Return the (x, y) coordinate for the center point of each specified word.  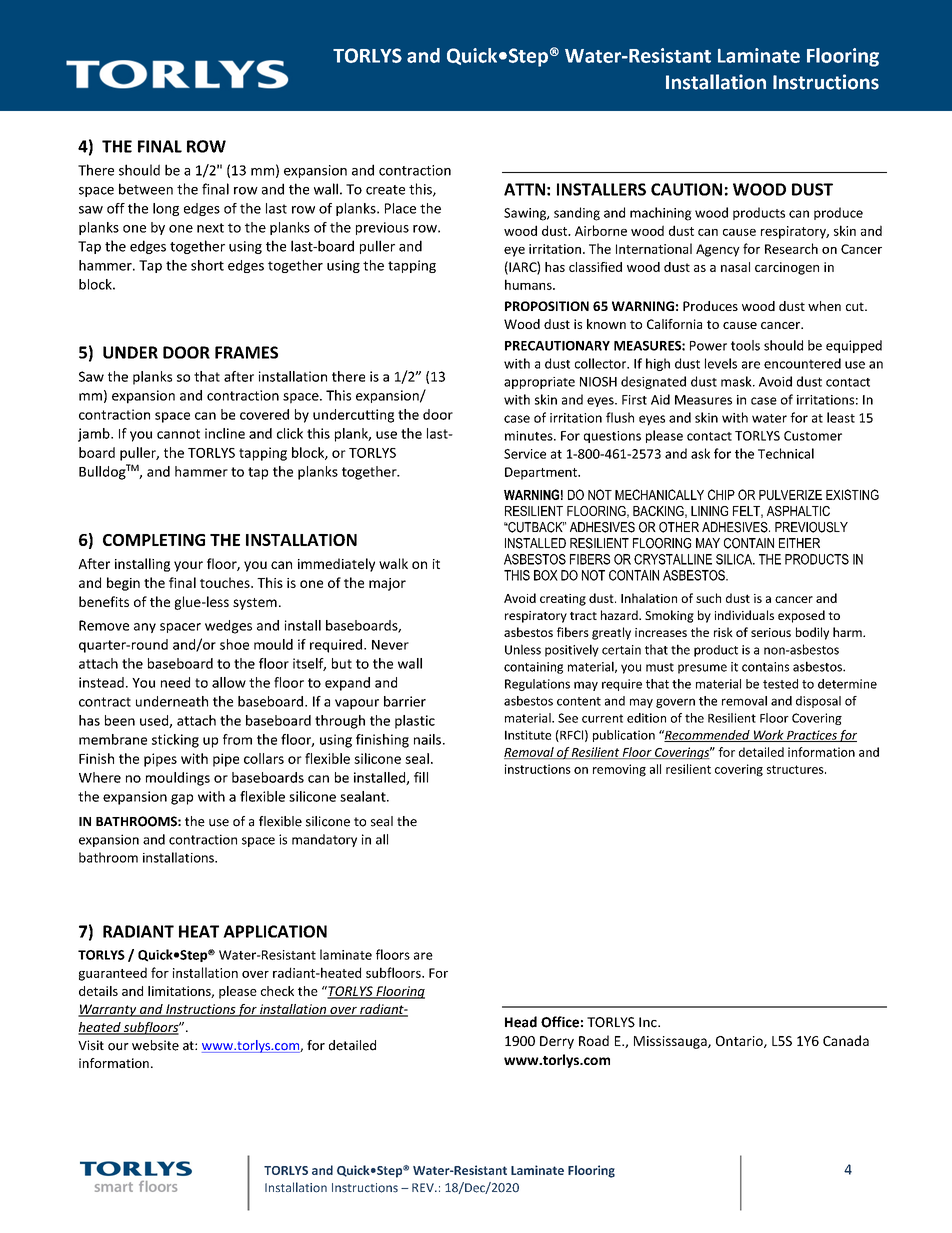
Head (521, 1022)
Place (400, 208)
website (155, 1045)
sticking (175, 741)
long (166, 209)
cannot (178, 434)
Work (769, 736)
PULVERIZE (790, 495)
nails (427, 739)
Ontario (740, 1042)
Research (791, 248)
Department (542, 473)
